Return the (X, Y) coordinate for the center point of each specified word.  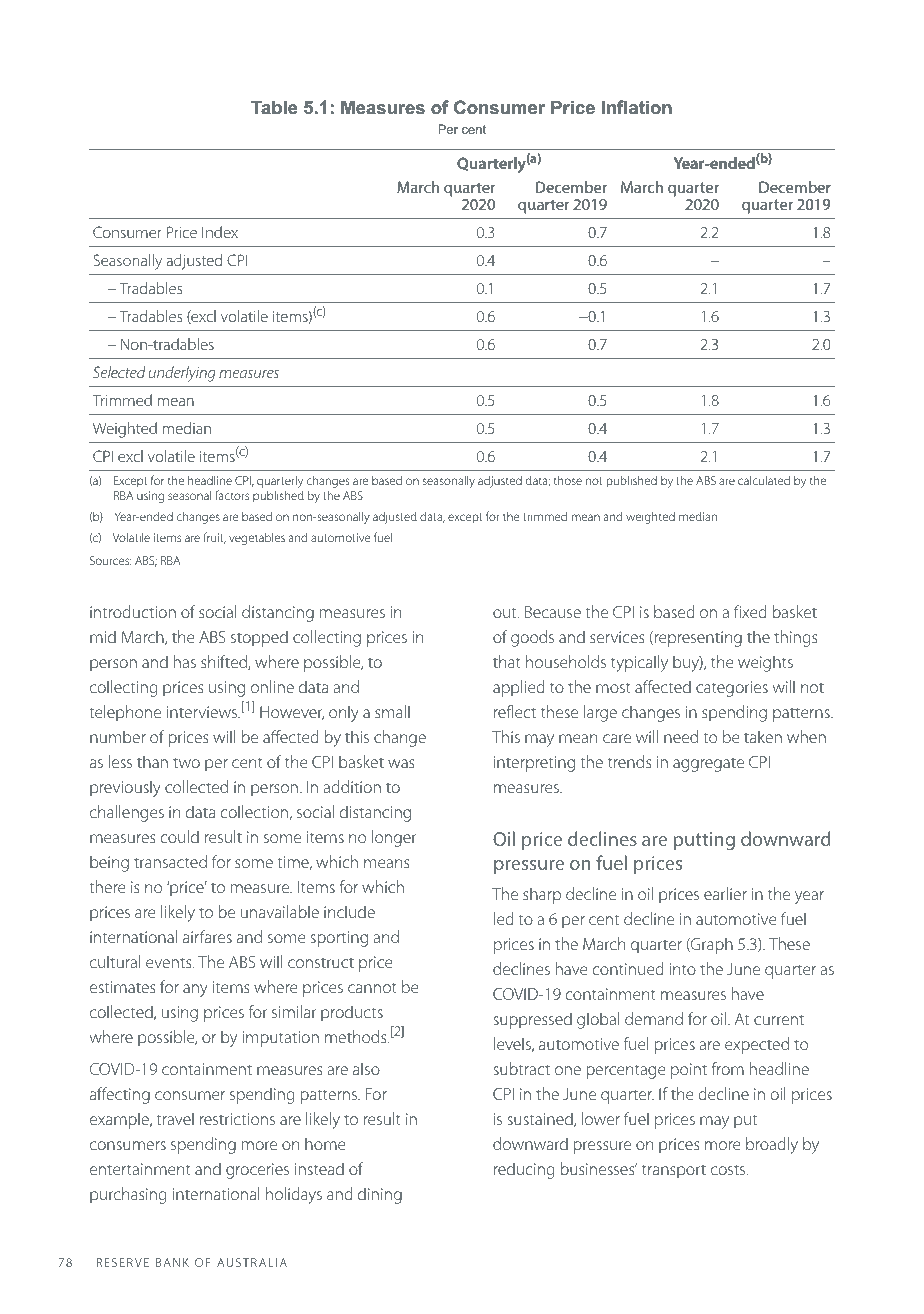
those (568, 480)
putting (704, 841)
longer (394, 838)
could (179, 836)
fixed (750, 611)
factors (232, 495)
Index (220, 232)
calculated (764, 480)
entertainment (140, 1169)
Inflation (636, 107)
